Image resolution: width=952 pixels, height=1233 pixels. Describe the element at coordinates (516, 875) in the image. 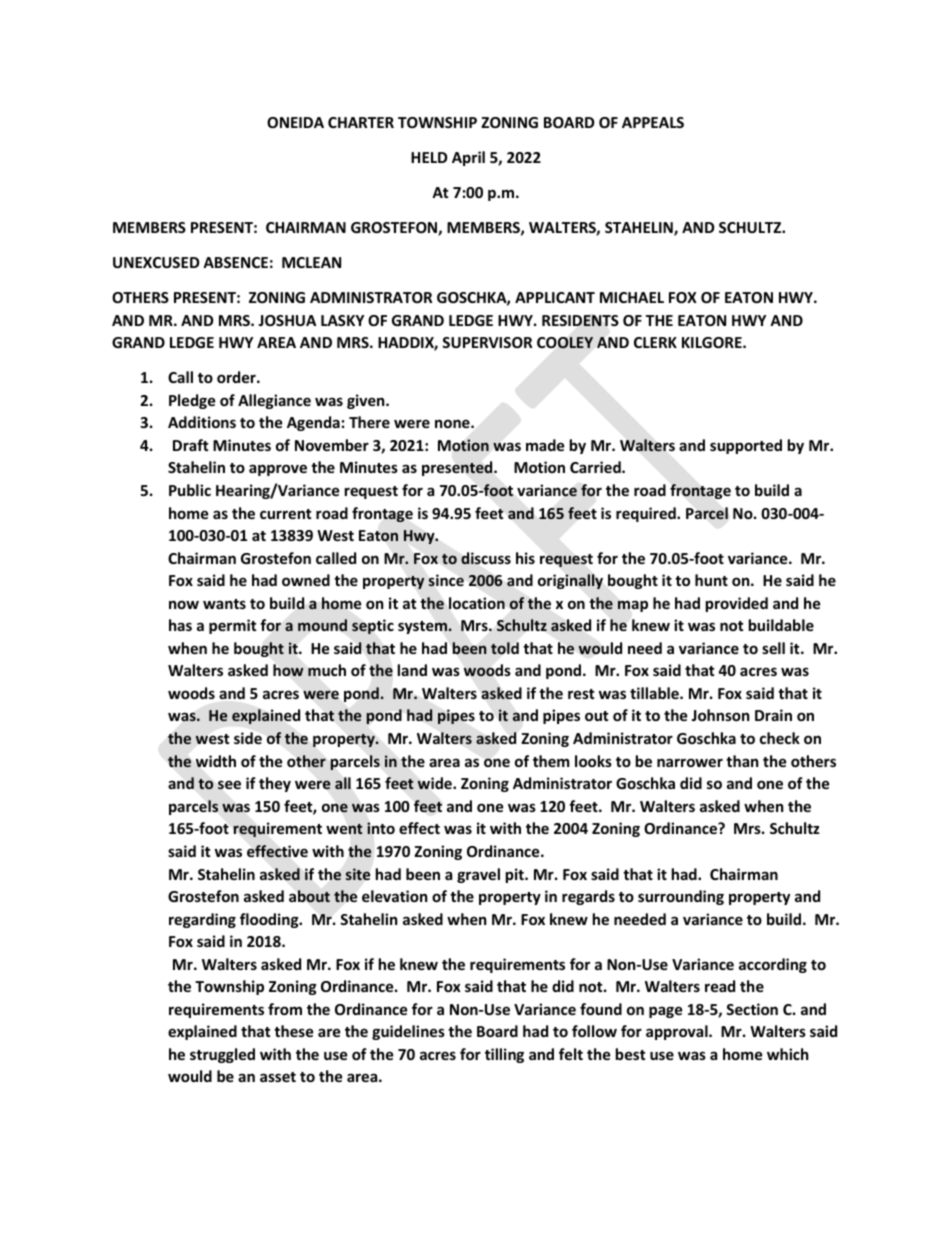

I see `pit` at that location.
